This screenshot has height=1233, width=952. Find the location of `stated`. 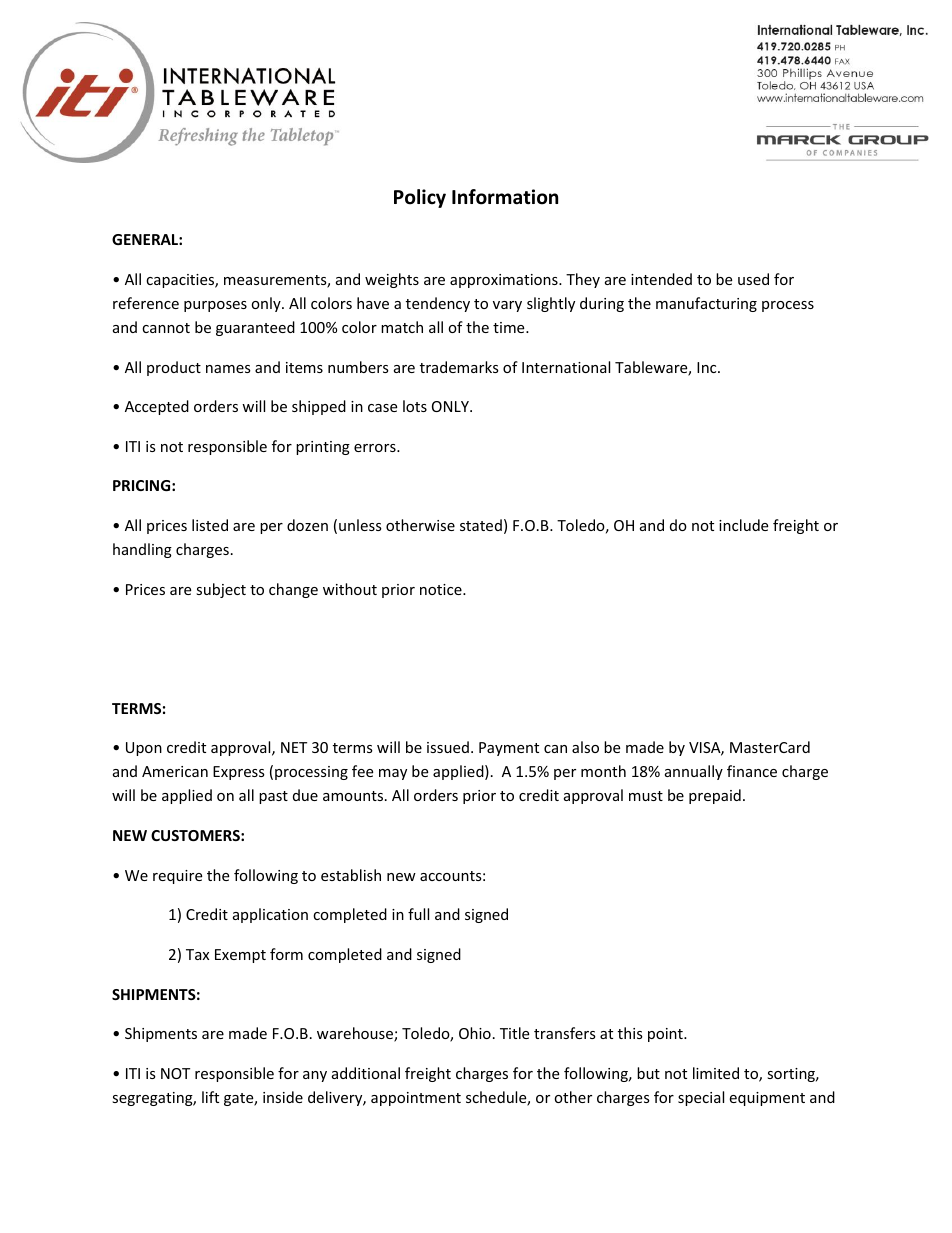

stated is located at coordinates (481, 525).
